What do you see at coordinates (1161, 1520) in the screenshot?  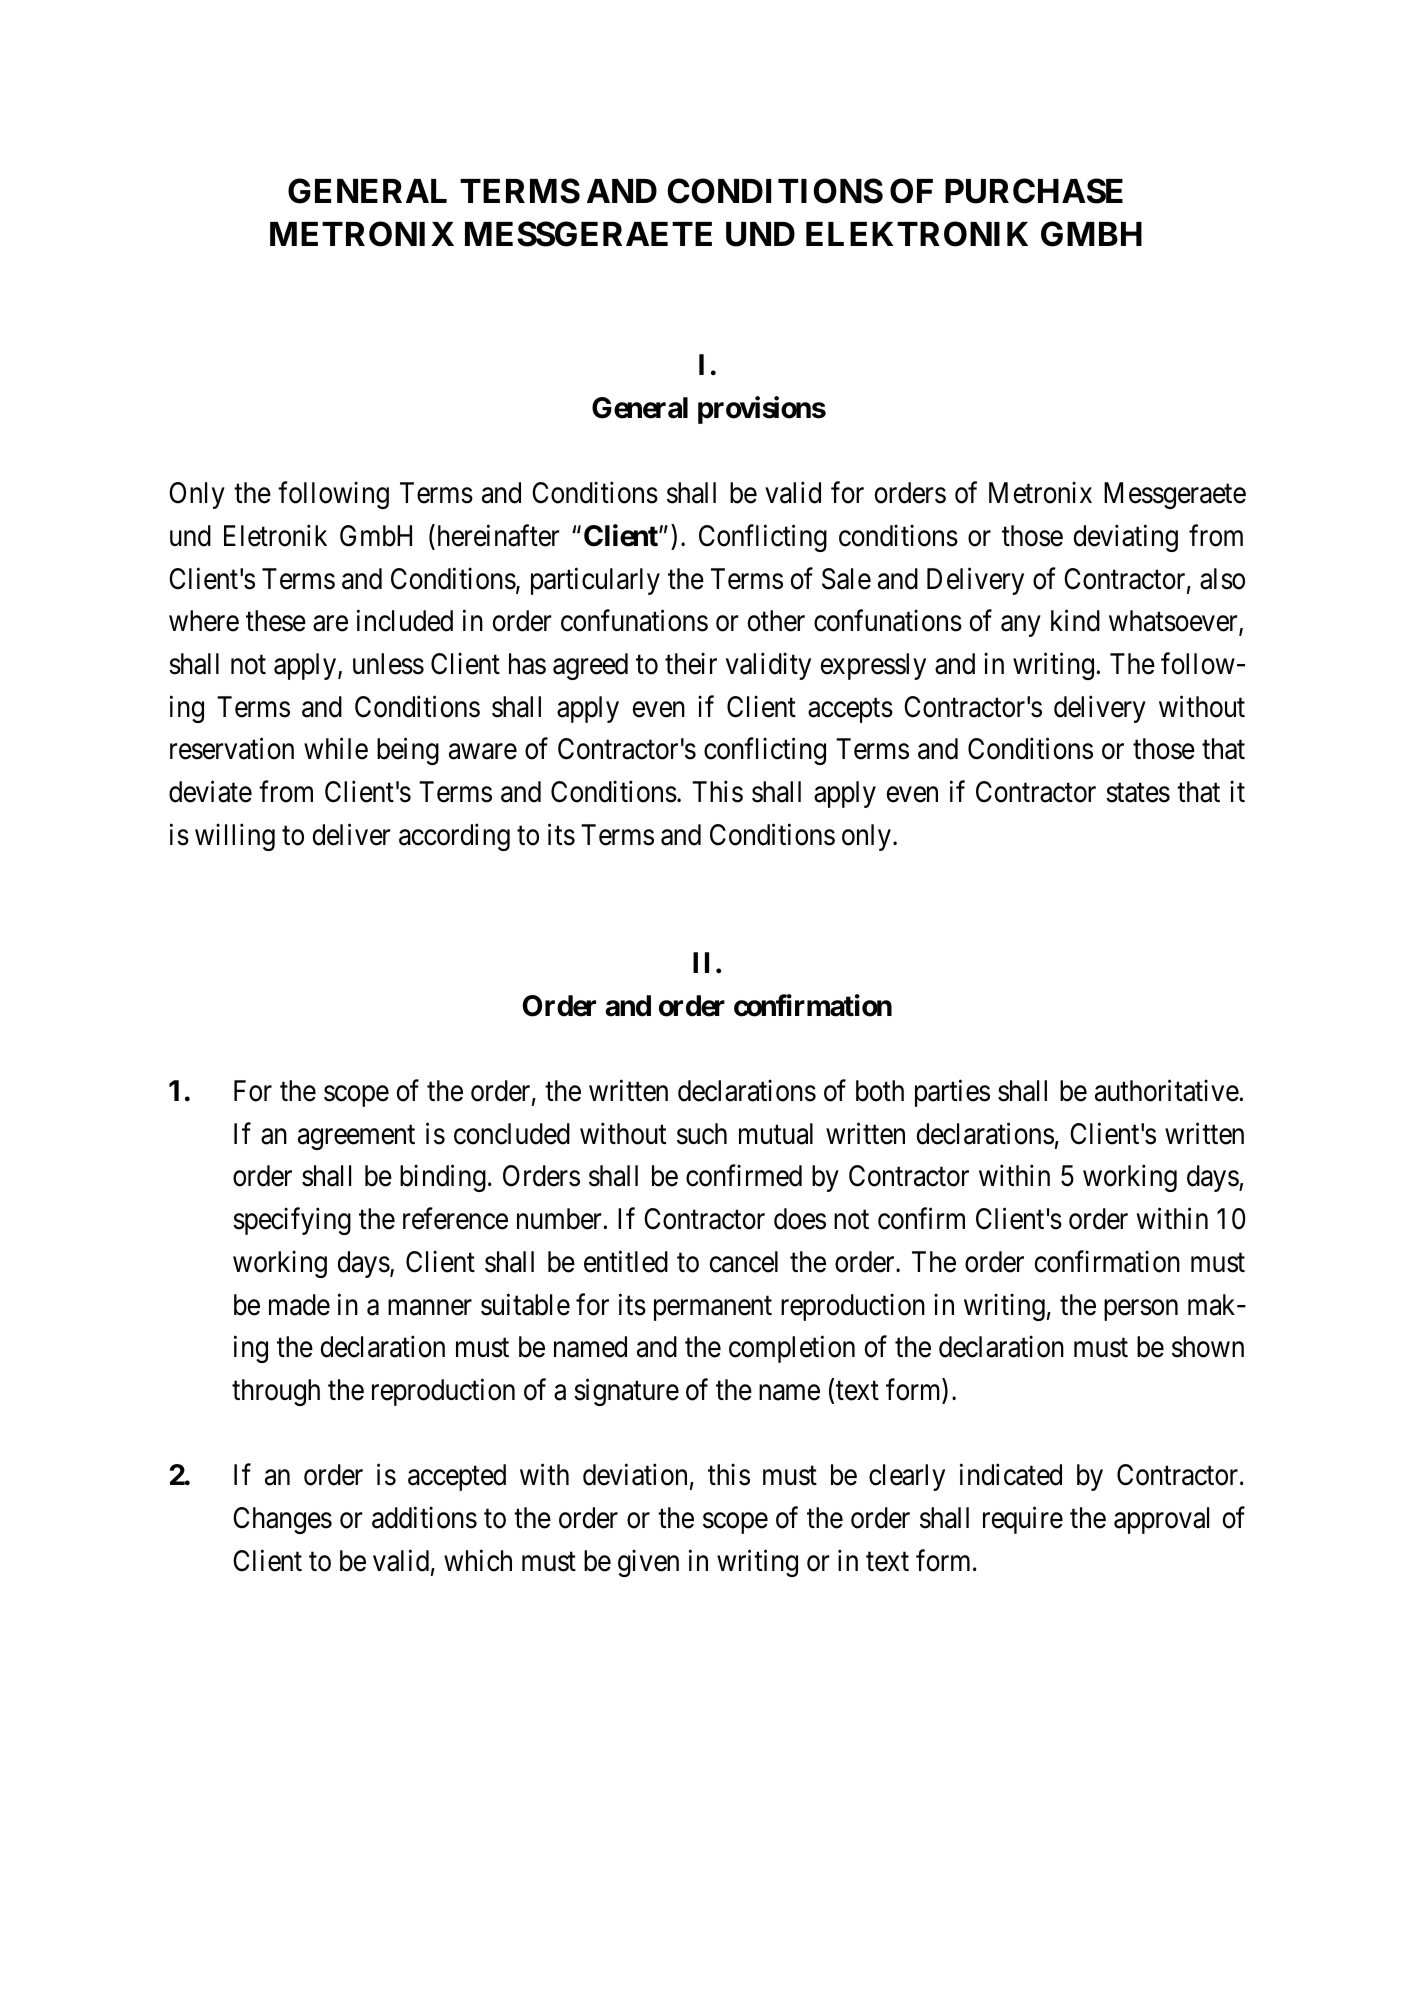 I see `approval` at bounding box center [1161, 1520].
